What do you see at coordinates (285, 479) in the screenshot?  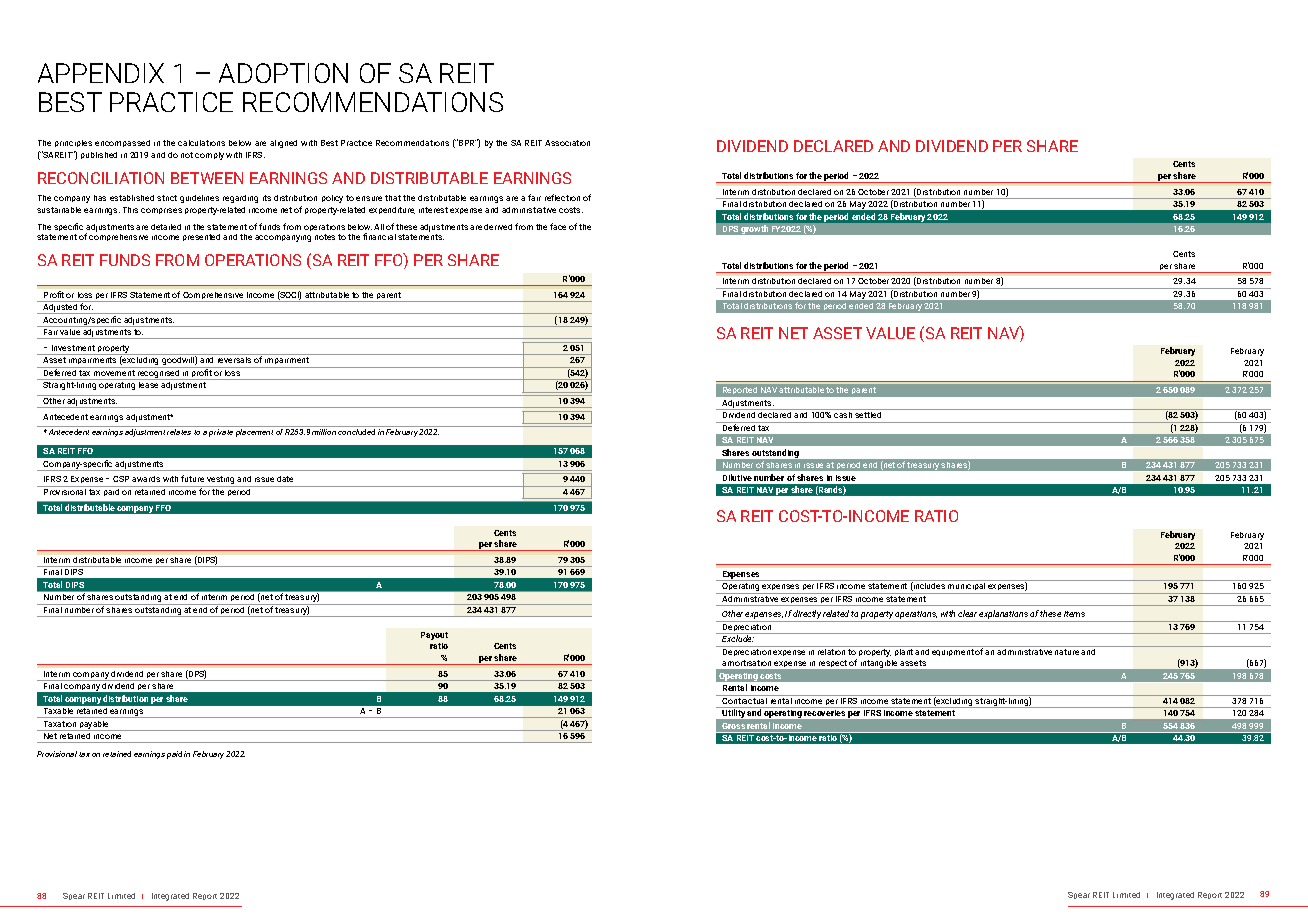 I see `date` at bounding box center [285, 479].
